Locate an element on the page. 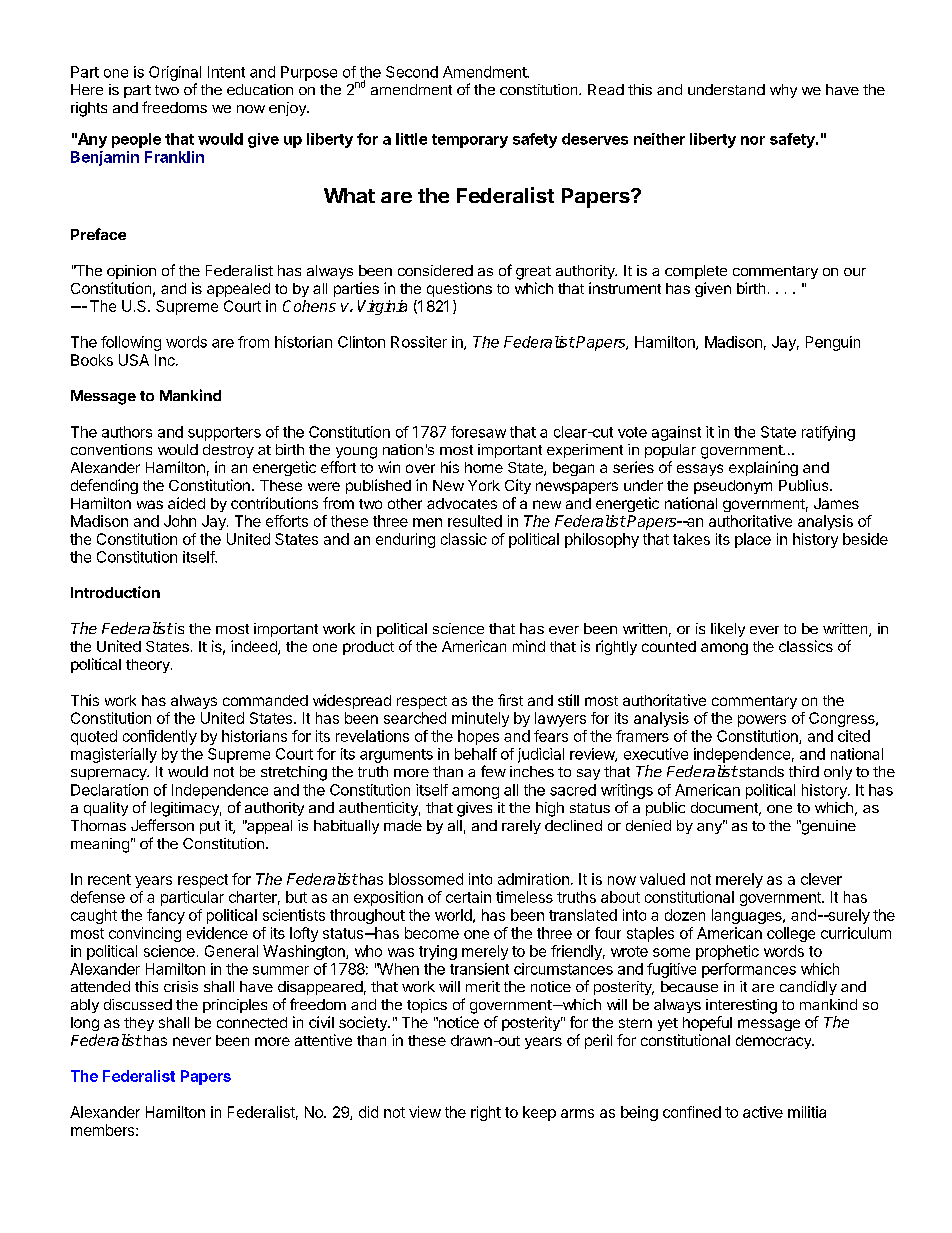 The image size is (952, 1233). Original is located at coordinates (175, 73).
